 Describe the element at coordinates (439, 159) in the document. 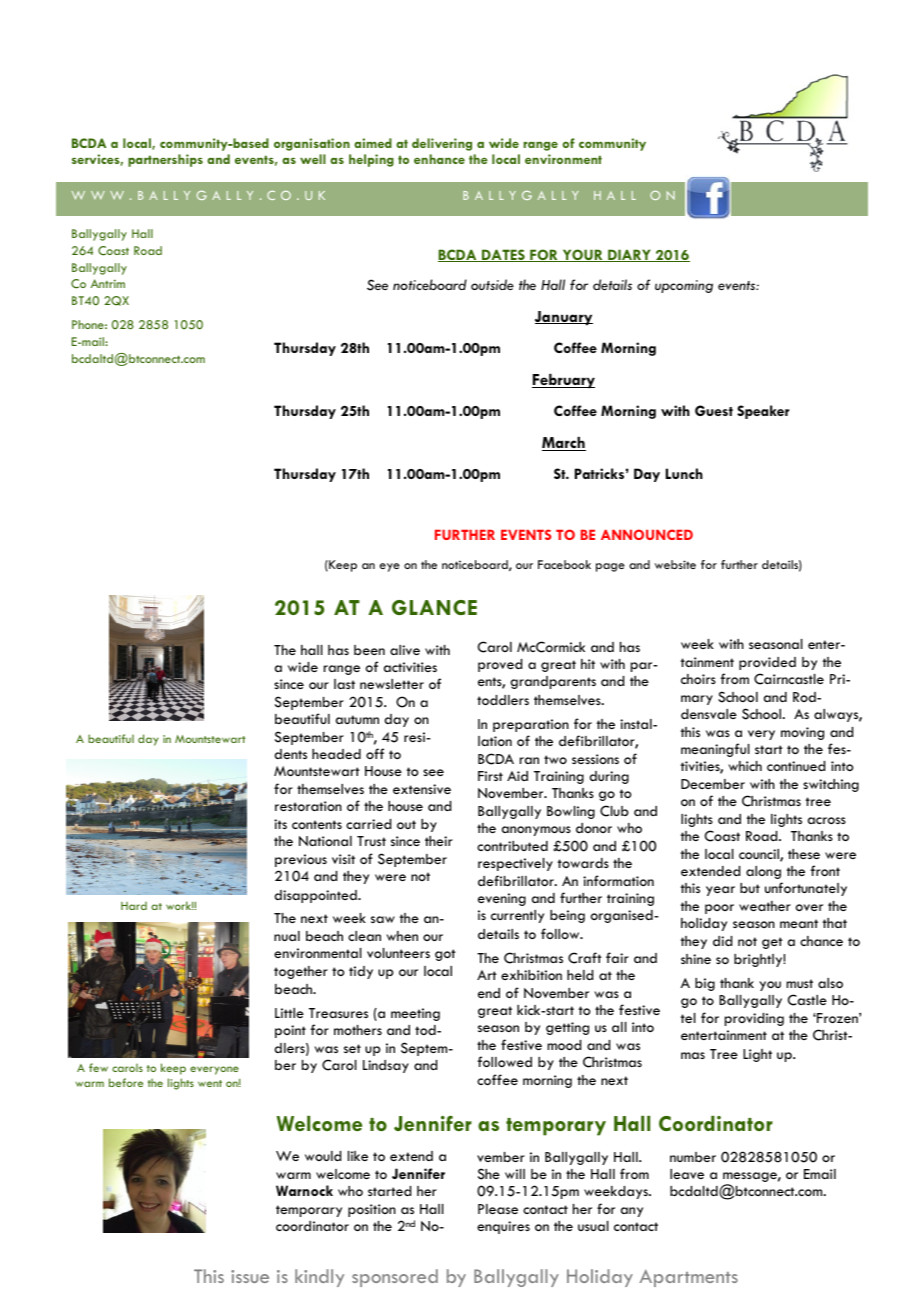

I see `enhance` at that location.
